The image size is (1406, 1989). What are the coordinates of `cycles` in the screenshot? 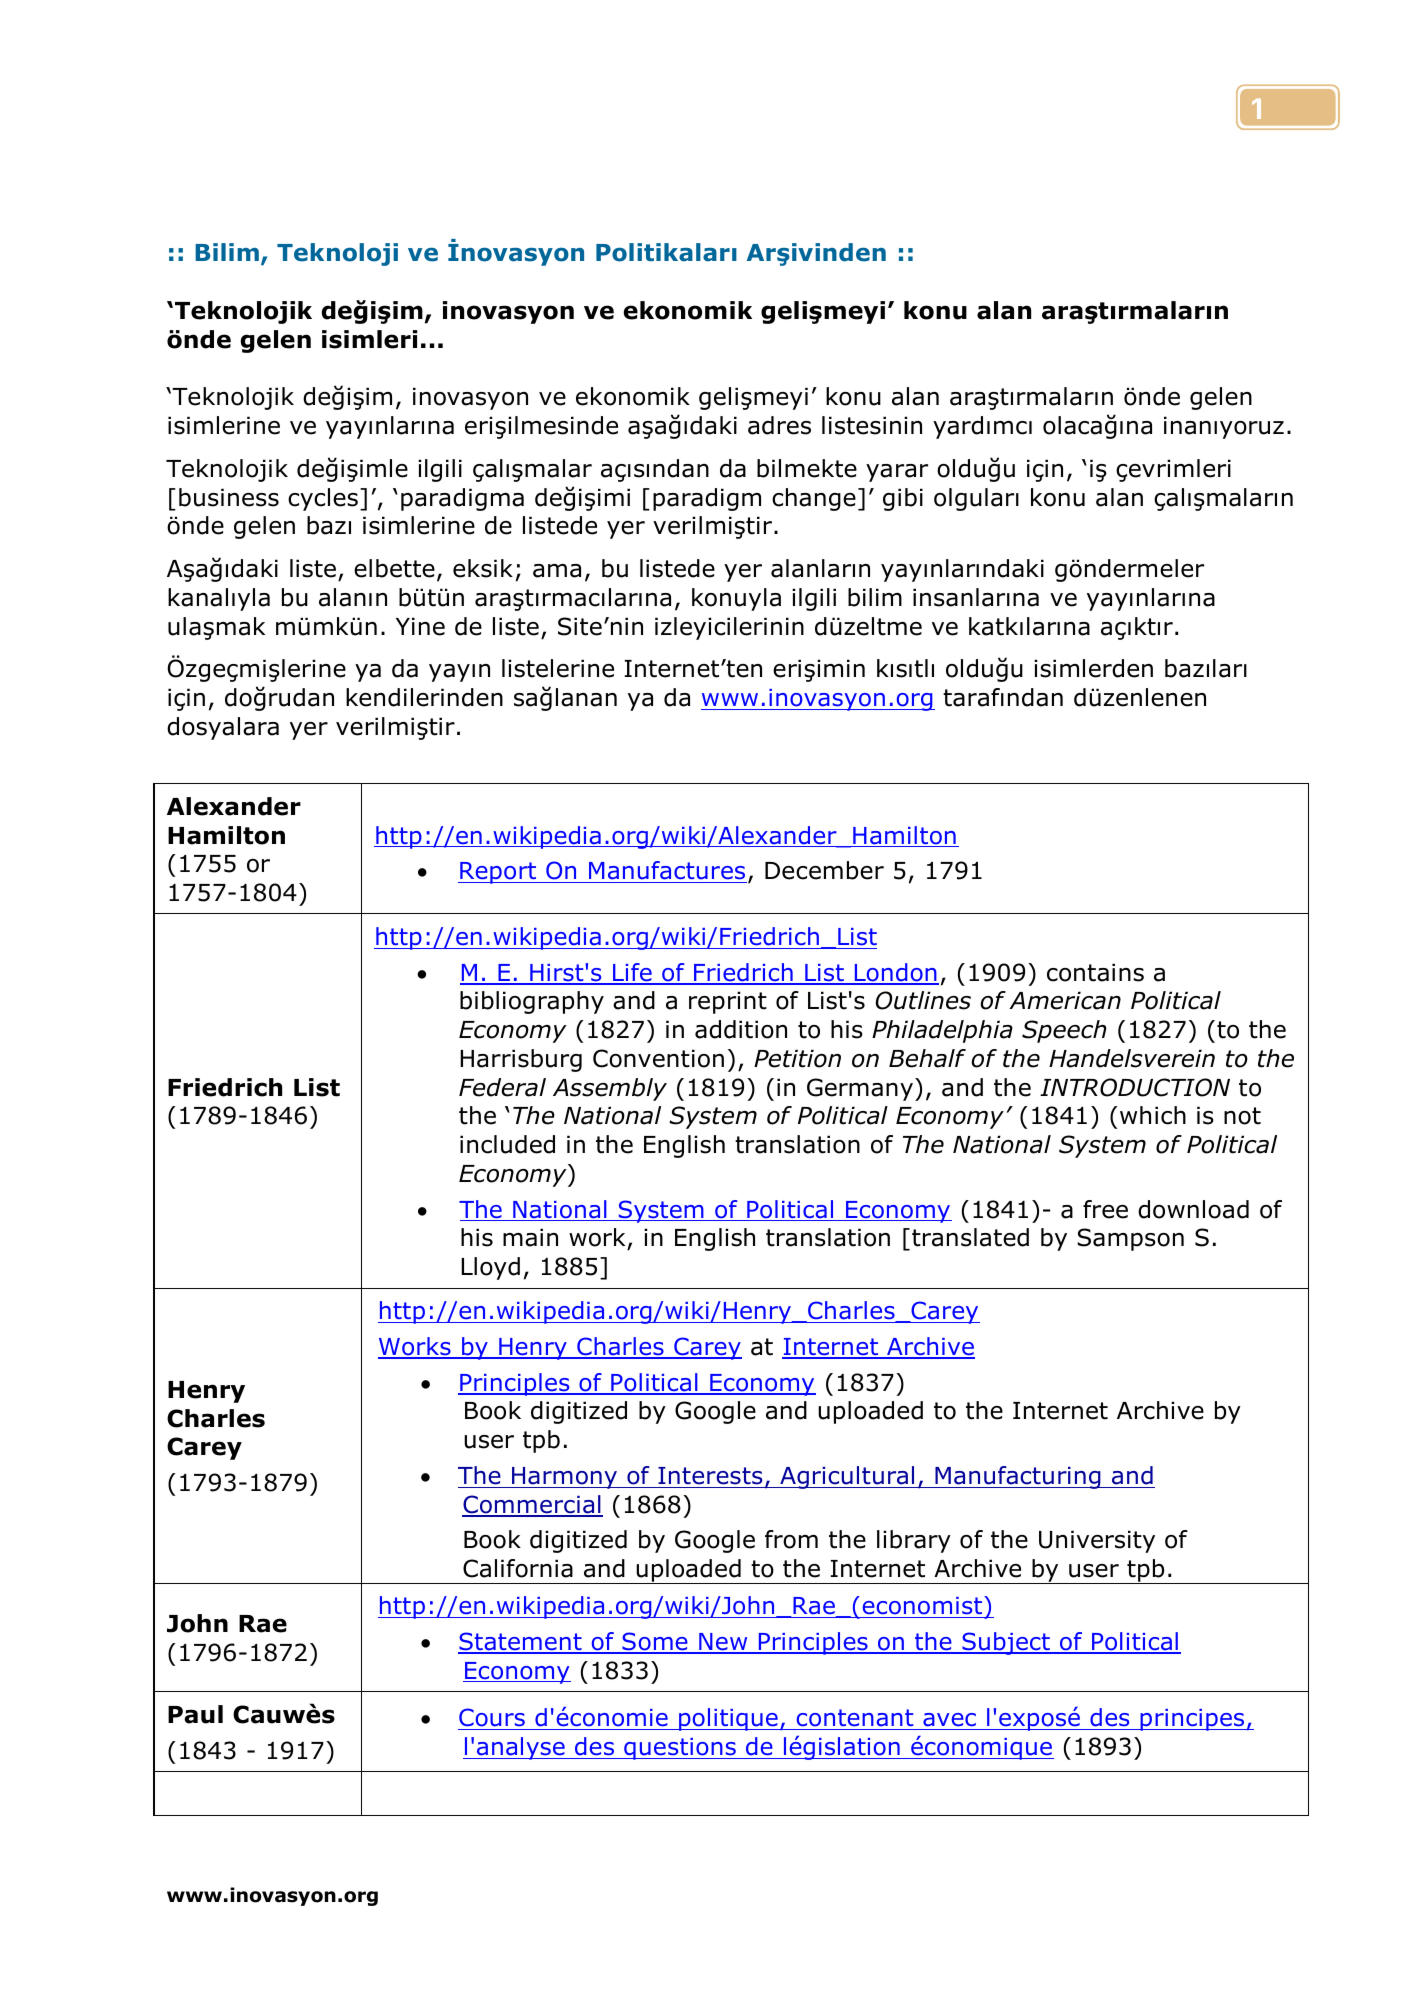 It's located at (323, 499).
